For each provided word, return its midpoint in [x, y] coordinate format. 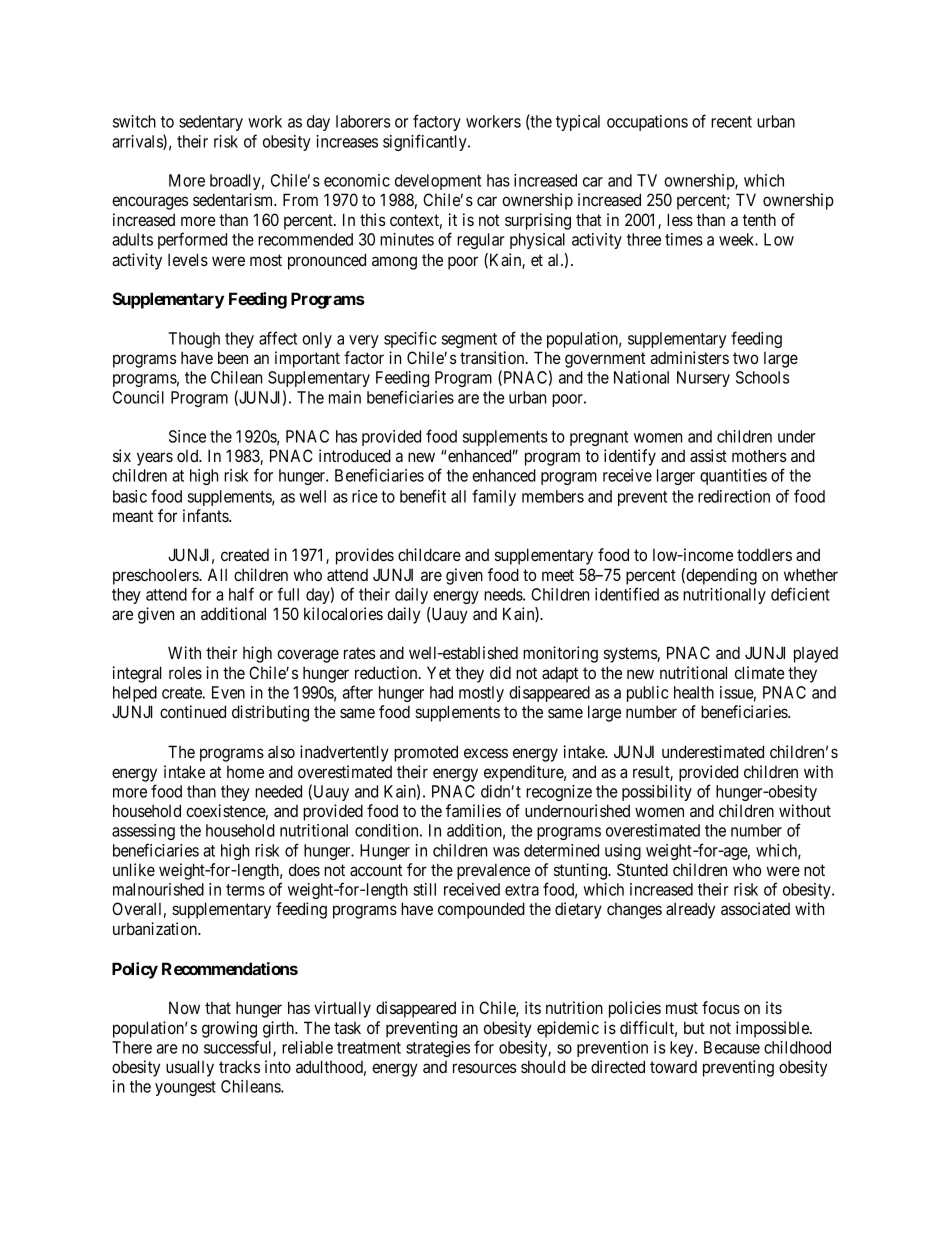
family [494, 497]
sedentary [211, 123]
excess [486, 753]
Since [187, 436]
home [245, 772]
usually [190, 1068]
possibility [657, 793]
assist [708, 455]
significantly [426, 142]
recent [731, 122]
